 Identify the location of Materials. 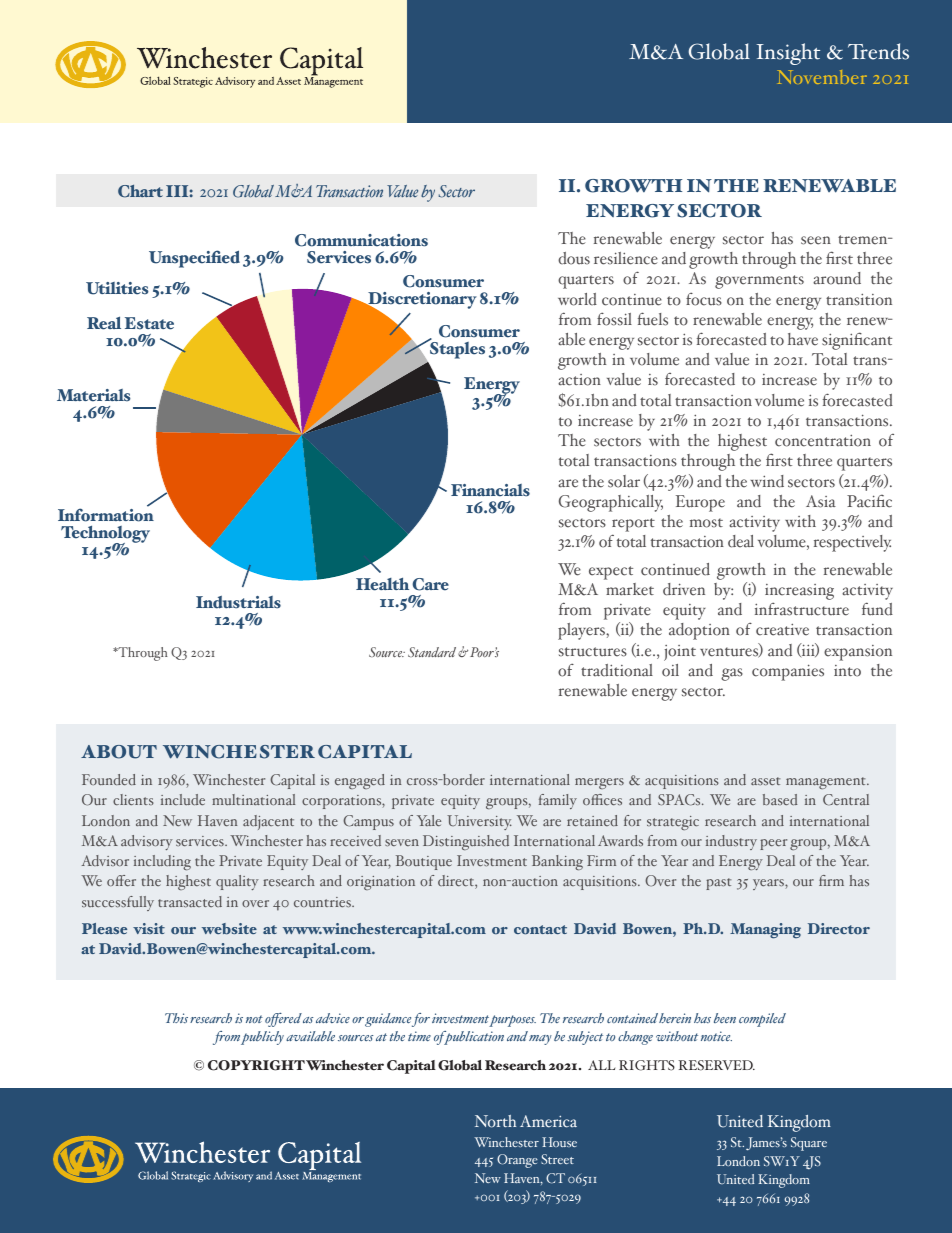
(94, 395).
